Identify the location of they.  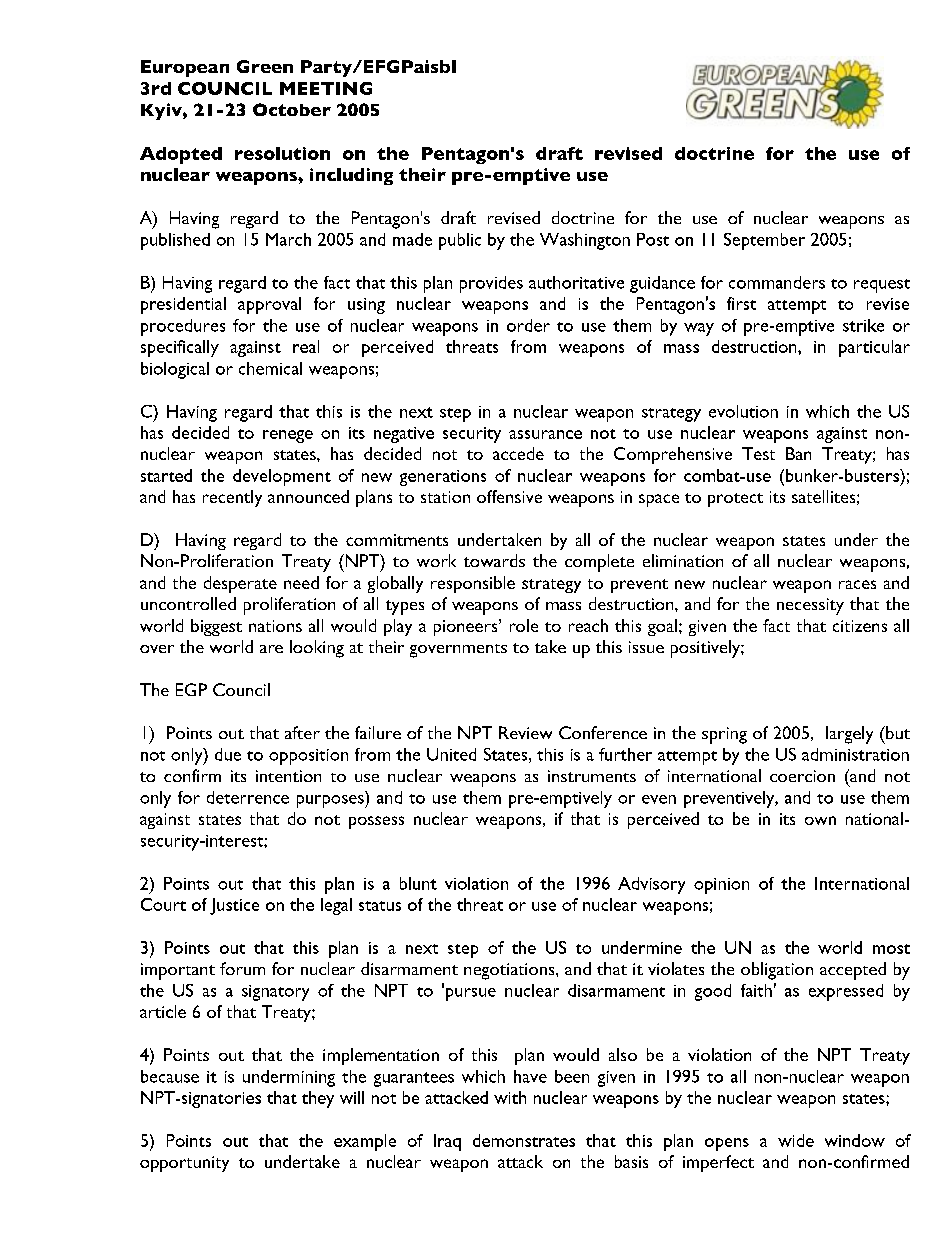
(318, 1099).
